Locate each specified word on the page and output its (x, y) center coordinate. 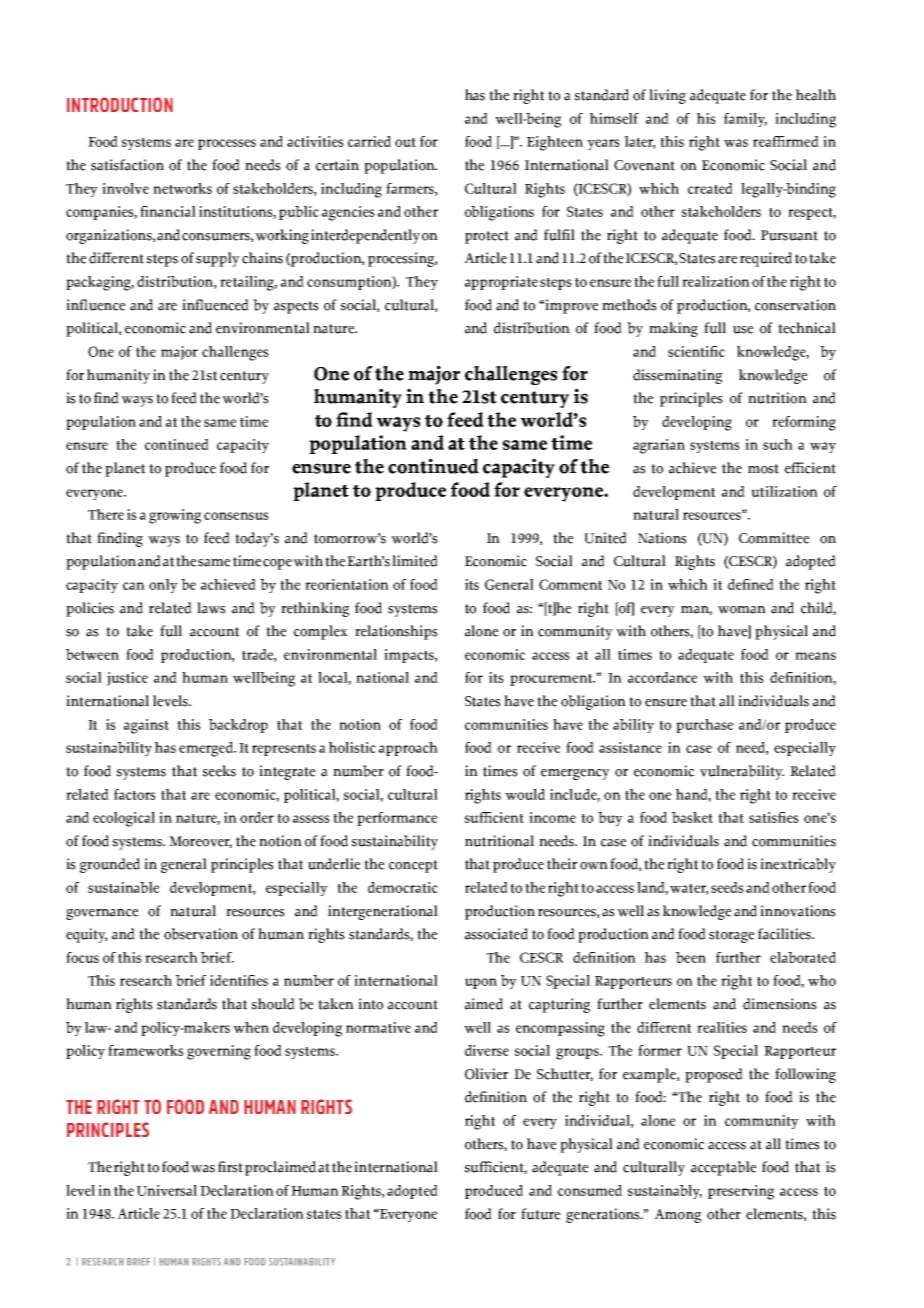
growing (175, 516)
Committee (774, 538)
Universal (167, 1190)
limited (415, 561)
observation (201, 934)
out (405, 142)
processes (227, 144)
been (691, 957)
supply (218, 259)
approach (408, 749)
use (743, 330)
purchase (704, 726)
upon (481, 983)
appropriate (501, 283)
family (745, 120)
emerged (207, 749)
